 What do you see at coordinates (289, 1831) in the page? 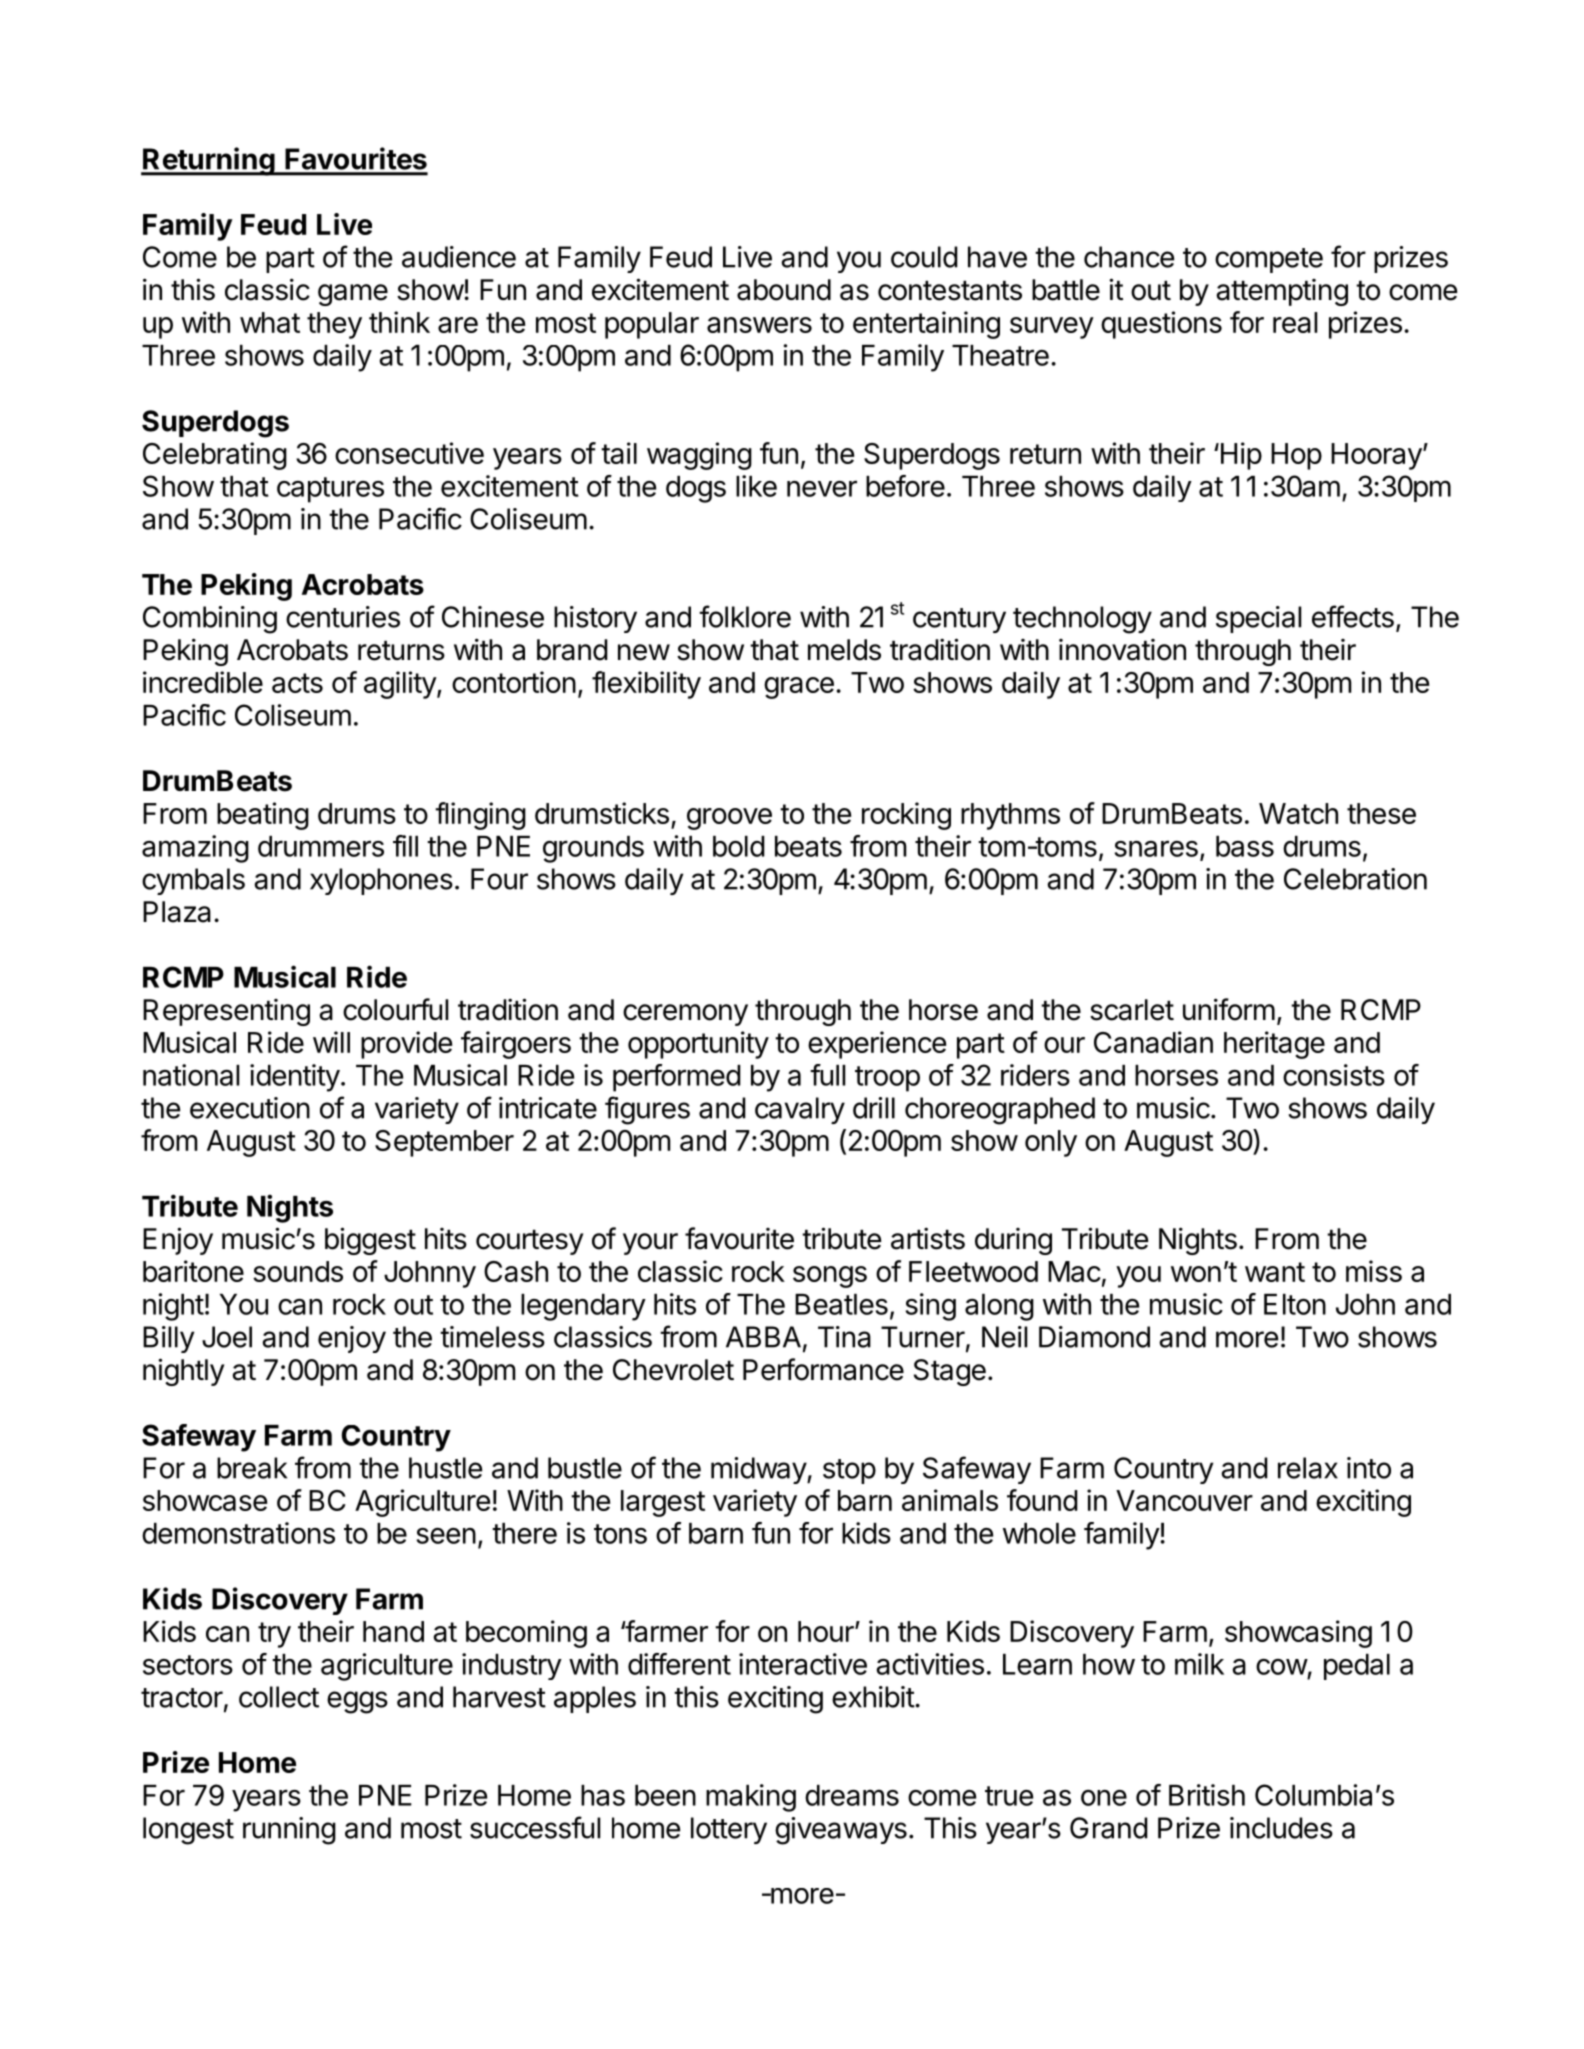
I see `running` at bounding box center [289, 1831].
